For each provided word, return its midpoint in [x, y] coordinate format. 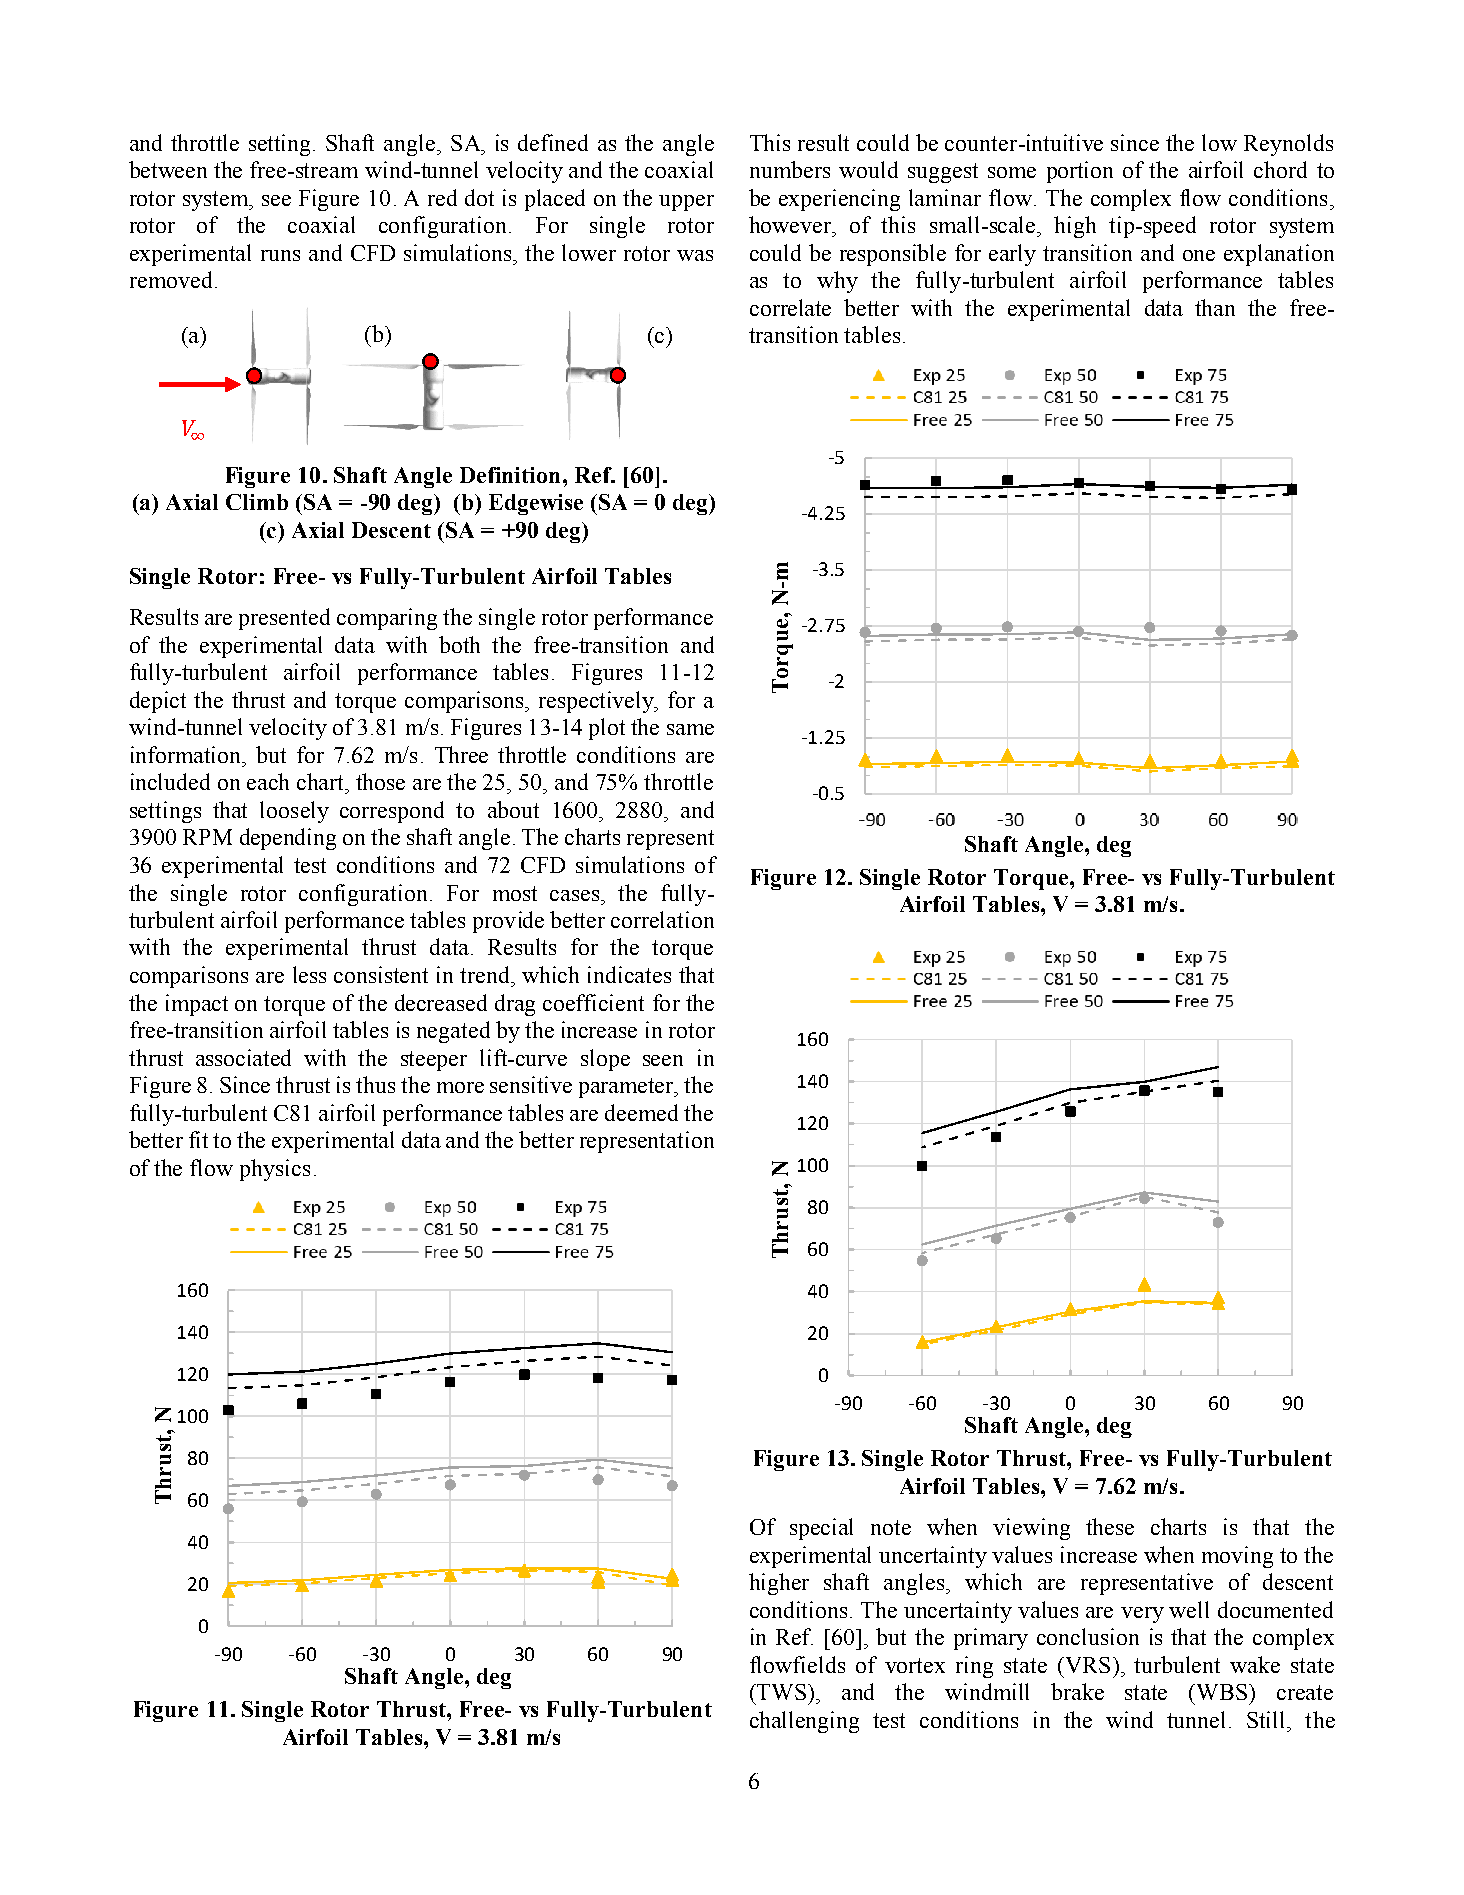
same [690, 729]
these [1110, 1526]
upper [686, 203]
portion [1080, 172]
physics [275, 1170]
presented [284, 619]
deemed [641, 1112]
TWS [783, 1692]
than [1215, 307]
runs [280, 255]
